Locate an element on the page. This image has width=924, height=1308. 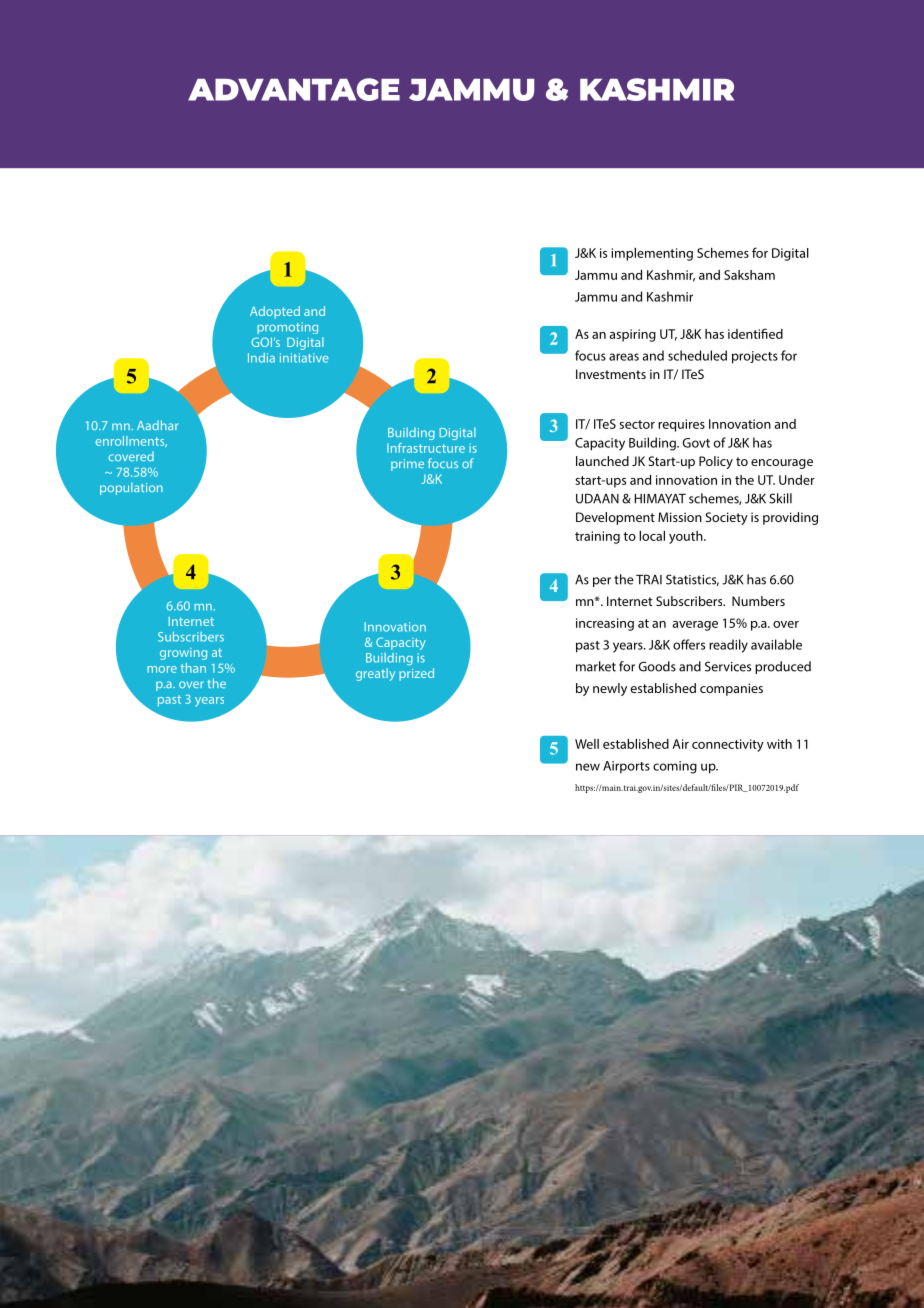
aspiring is located at coordinates (633, 335).
